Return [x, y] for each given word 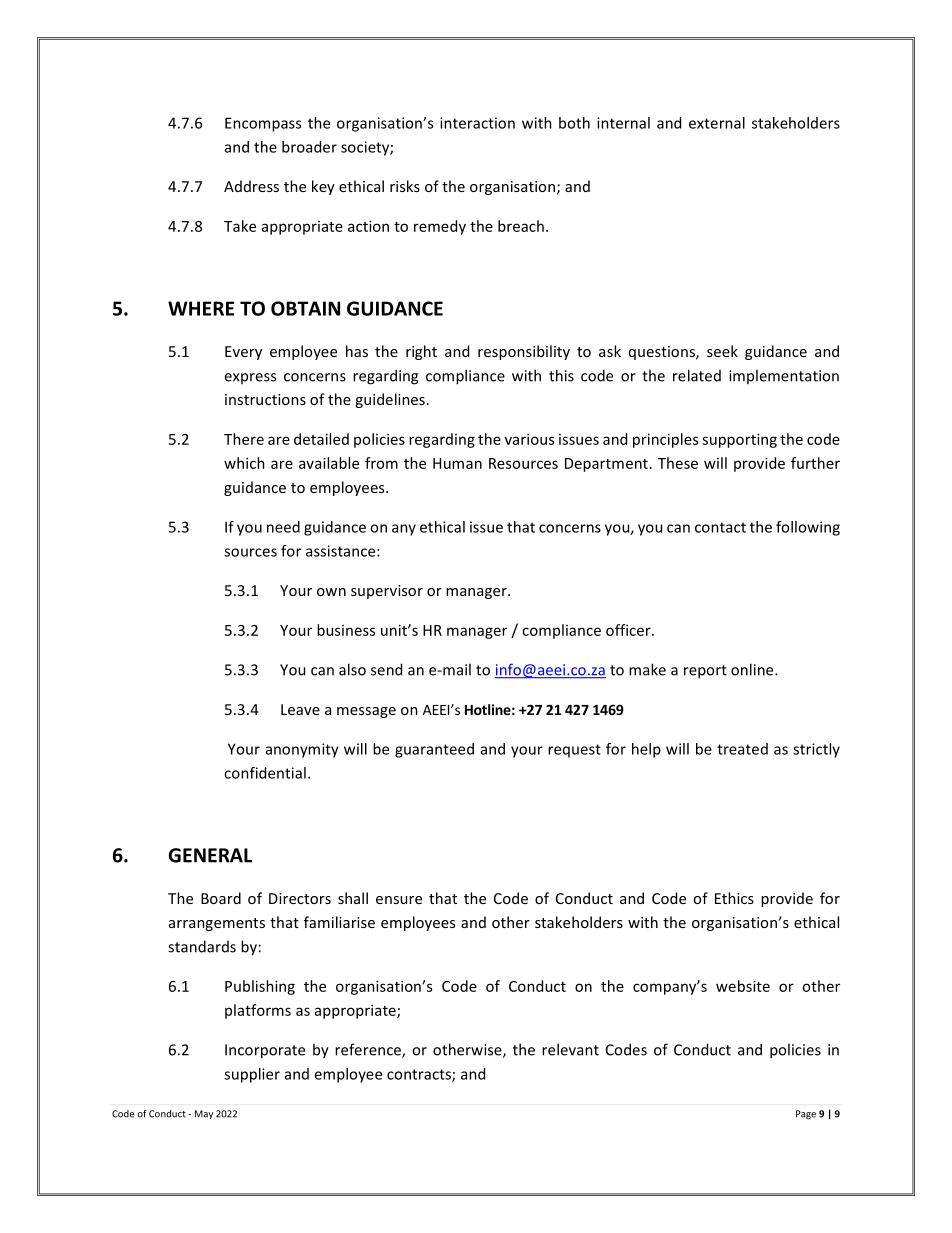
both [574, 123]
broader [309, 147]
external [717, 123]
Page [806, 1114]
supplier [252, 1075]
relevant [570, 1049]
